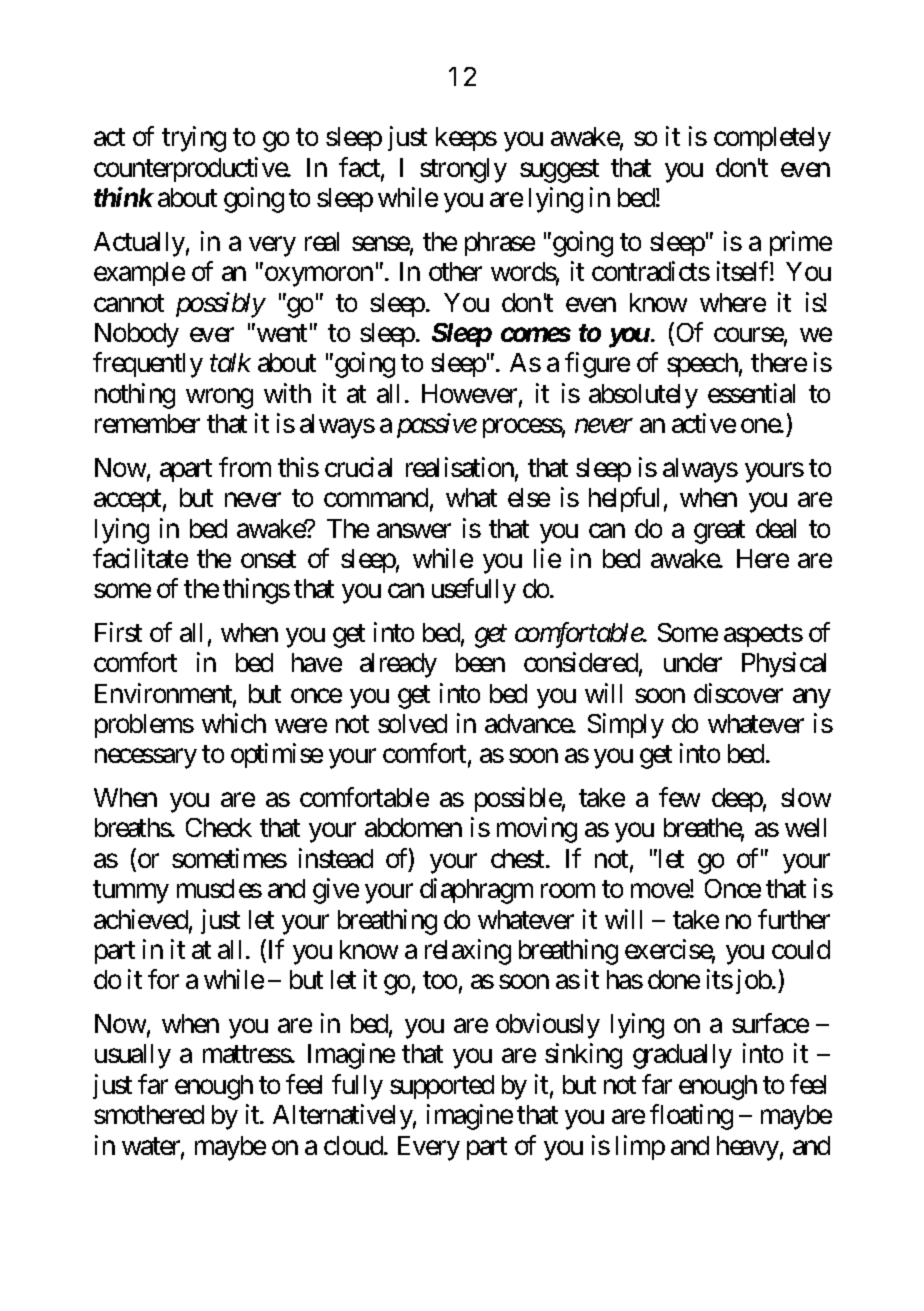 The image size is (924, 1311). Describe the element at coordinates (230, 362) in the image. I see `talk` at that location.
